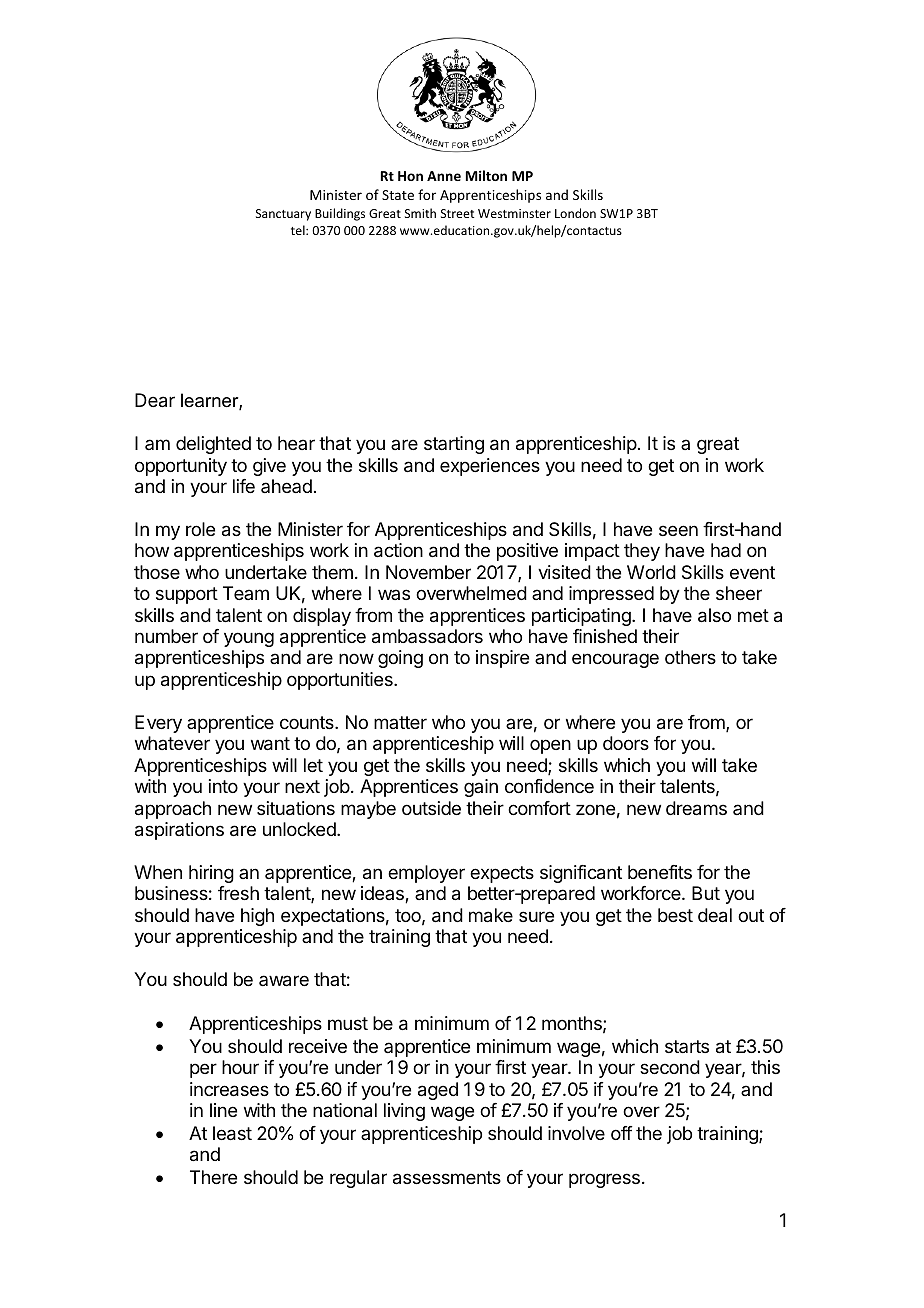 The width and height of the document is (924, 1308). Describe the element at coordinates (457, 213) in the document. I see `Street` at that location.
